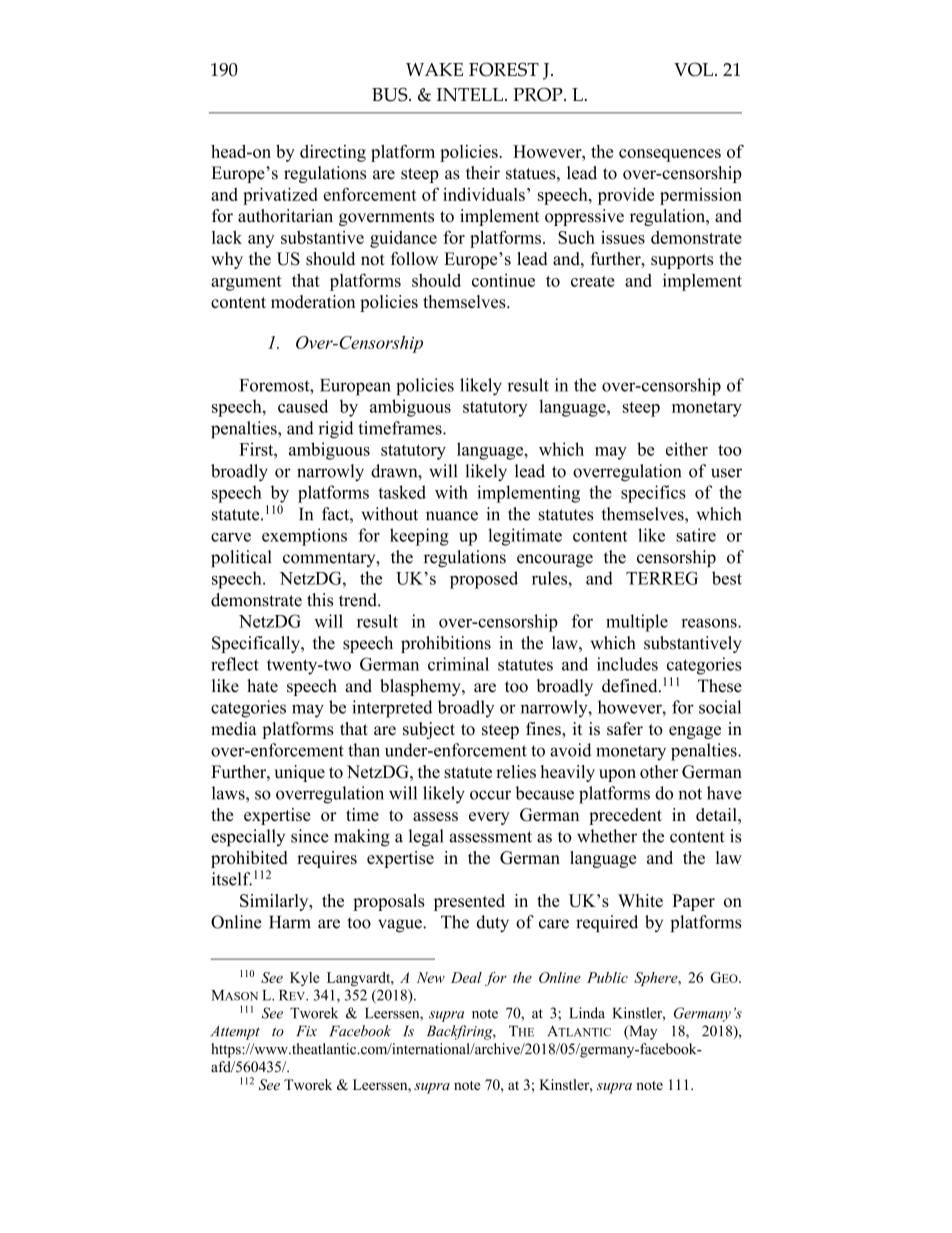 The width and height of the screenshot is (952, 1233). Describe the element at coordinates (504, 69) in the screenshot. I see `FOREST` at that location.
